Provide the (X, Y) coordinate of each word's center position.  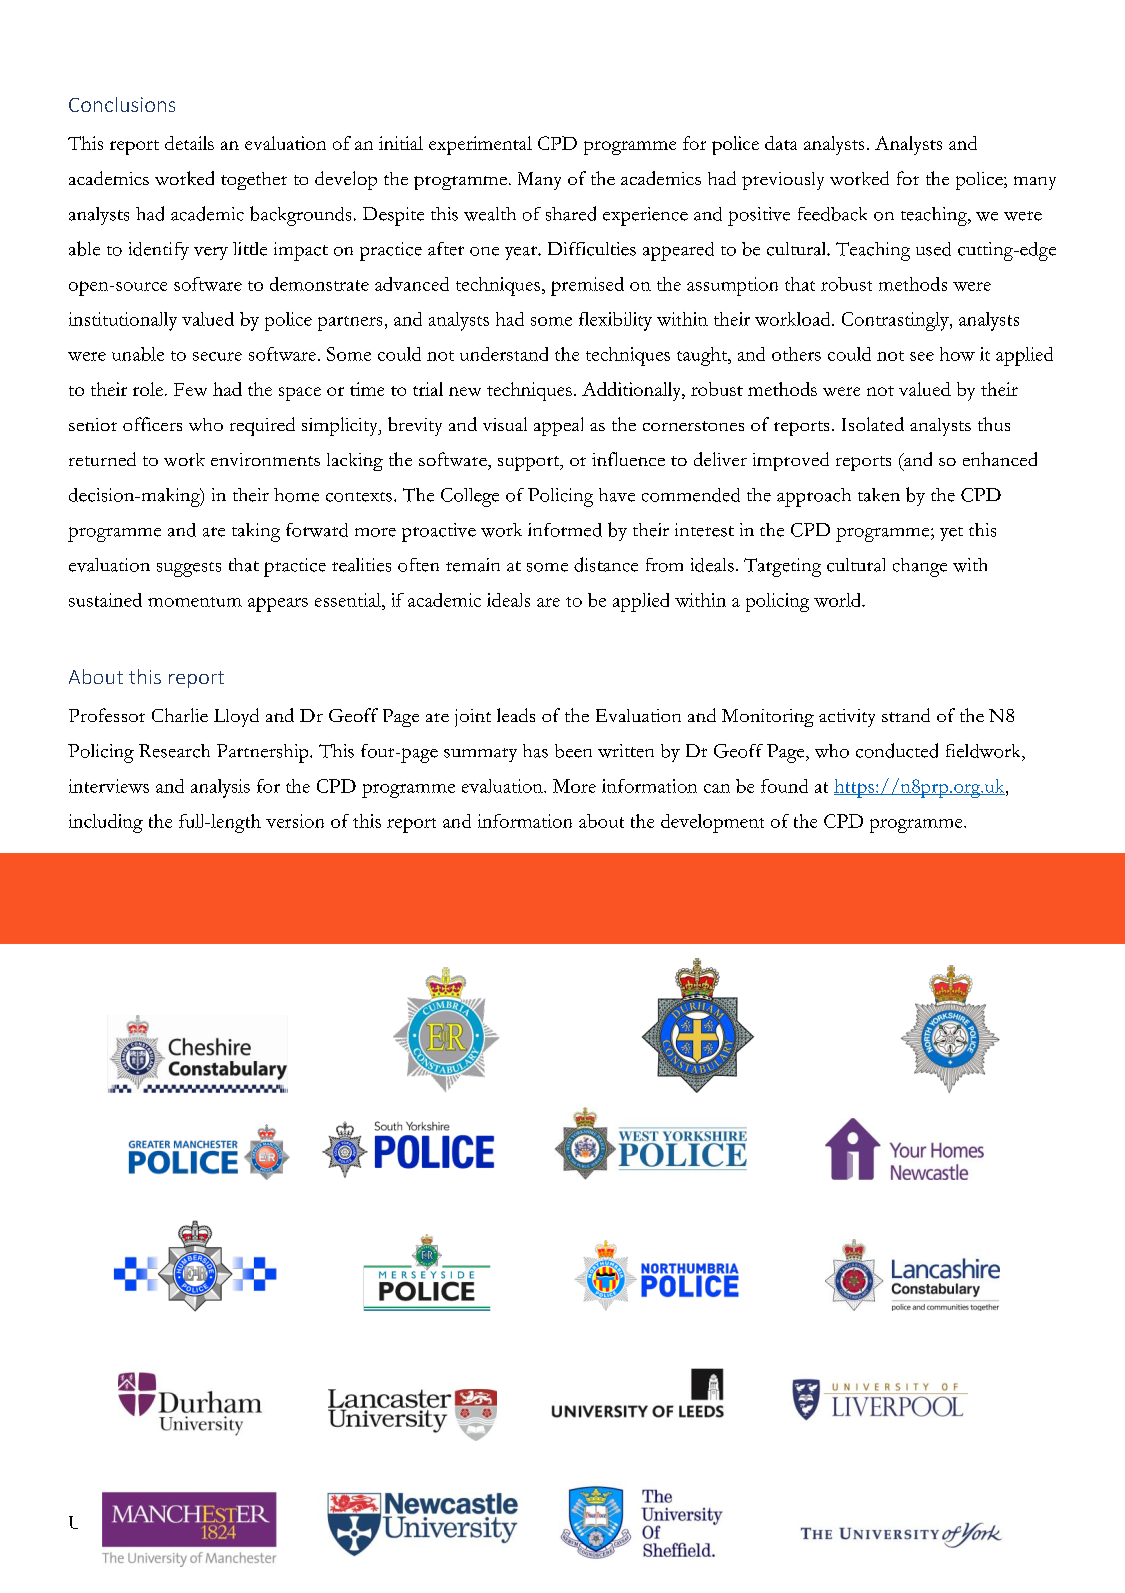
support (530, 463)
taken (879, 495)
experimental (480, 145)
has (535, 751)
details (189, 143)
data (781, 143)
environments (265, 459)
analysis (220, 788)
